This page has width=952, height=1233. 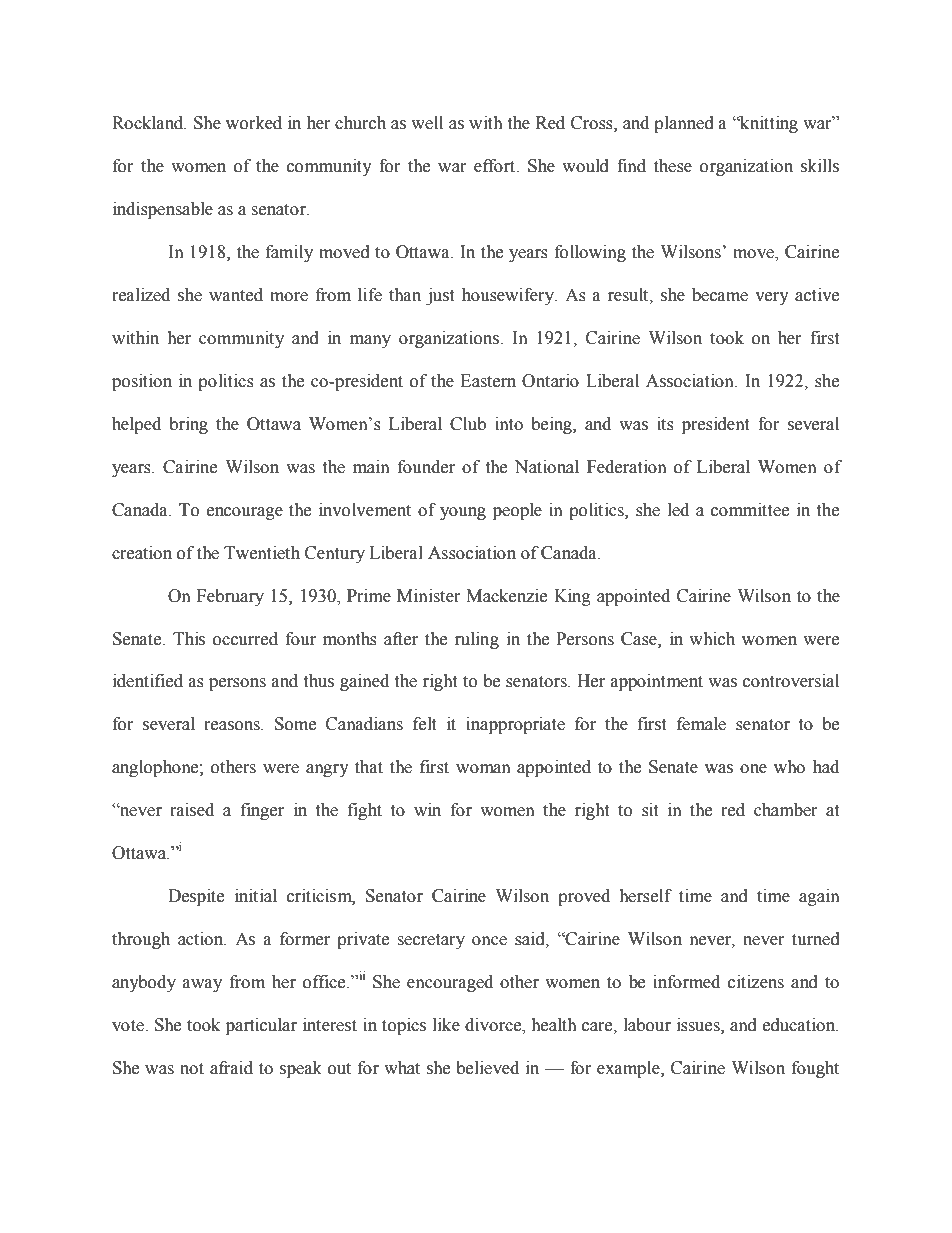 What do you see at coordinates (254, 123) in the page?
I see `worked` at bounding box center [254, 123].
